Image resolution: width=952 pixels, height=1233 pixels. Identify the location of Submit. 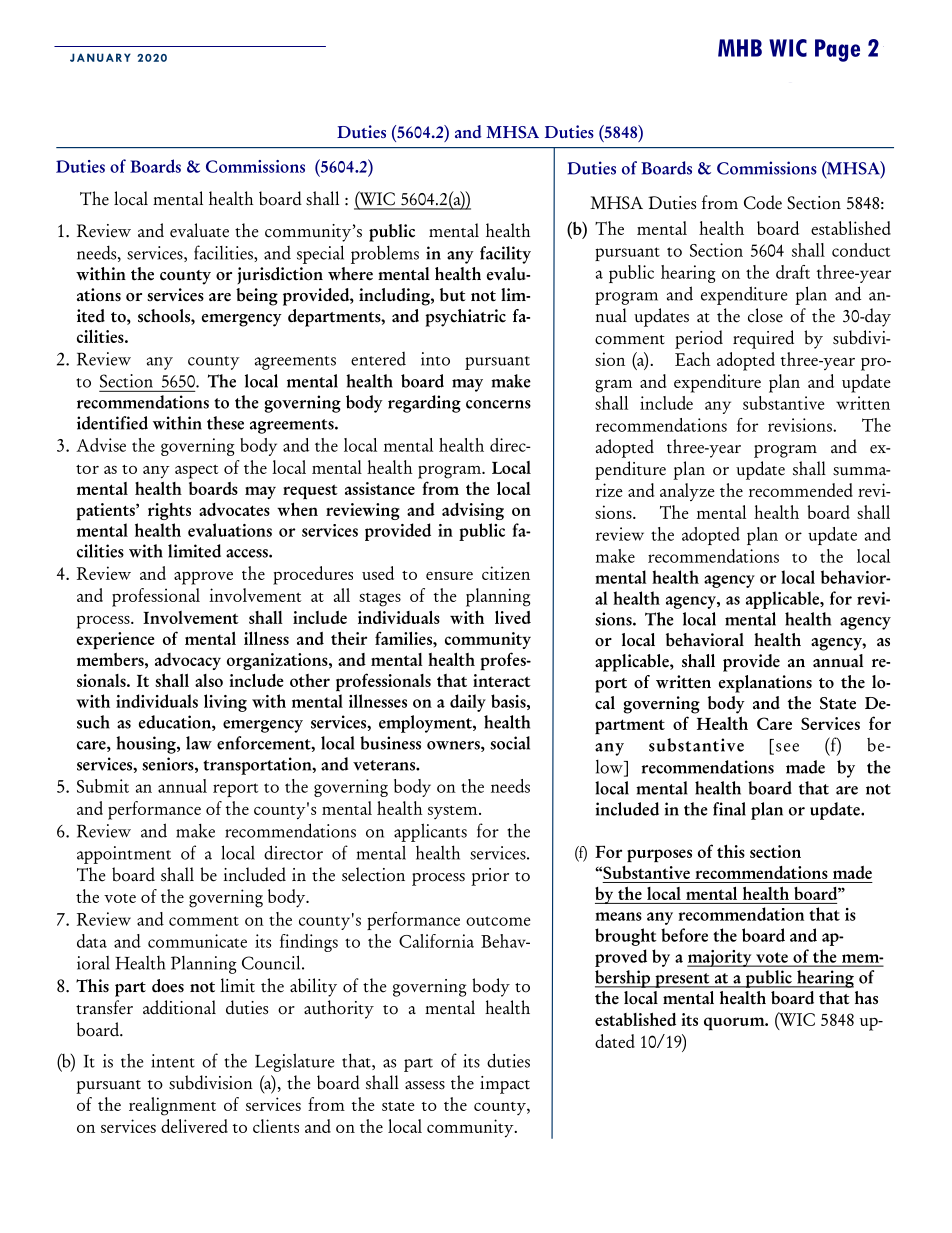
(103, 786).
